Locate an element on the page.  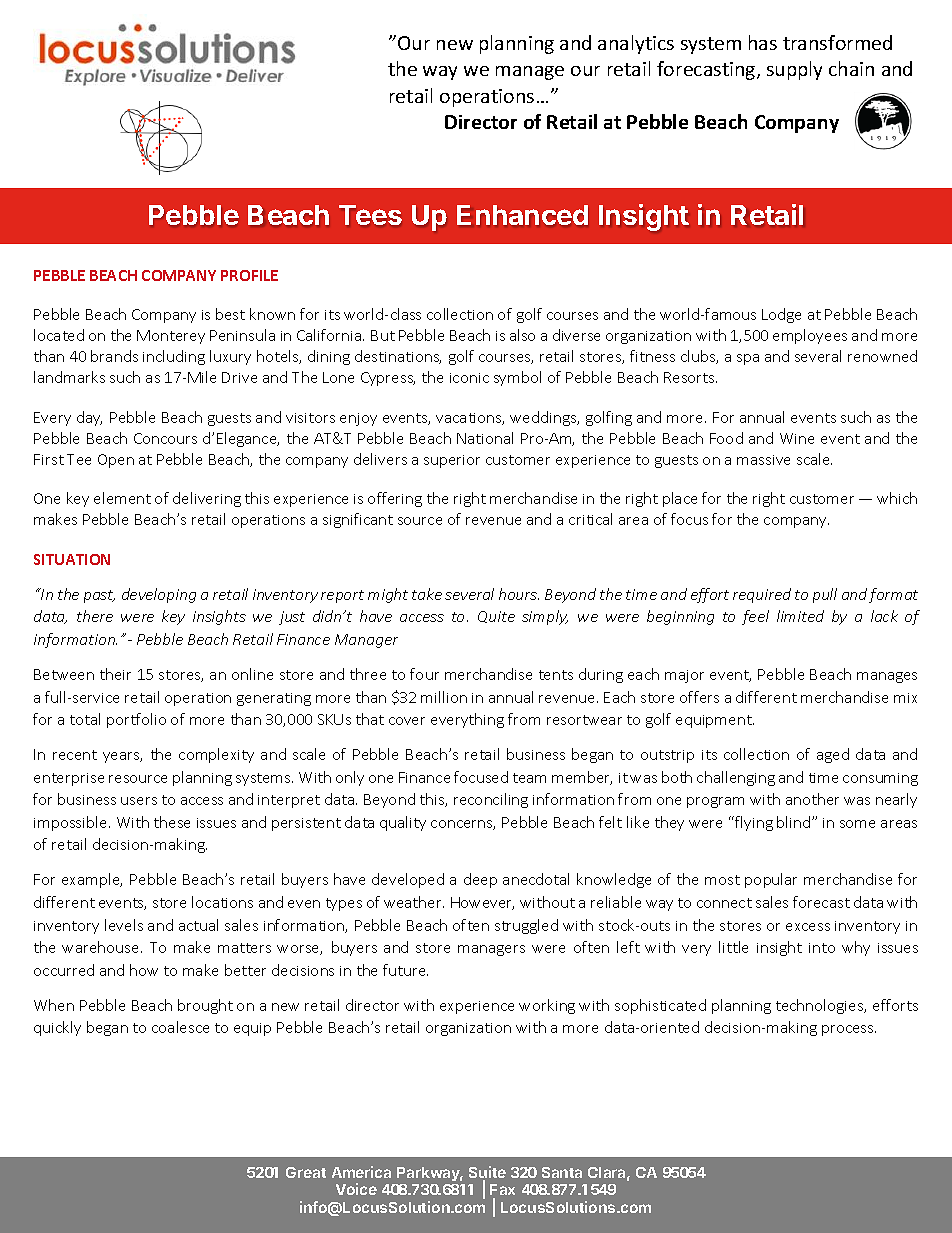
Great is located at coordinates (306, 1172).
